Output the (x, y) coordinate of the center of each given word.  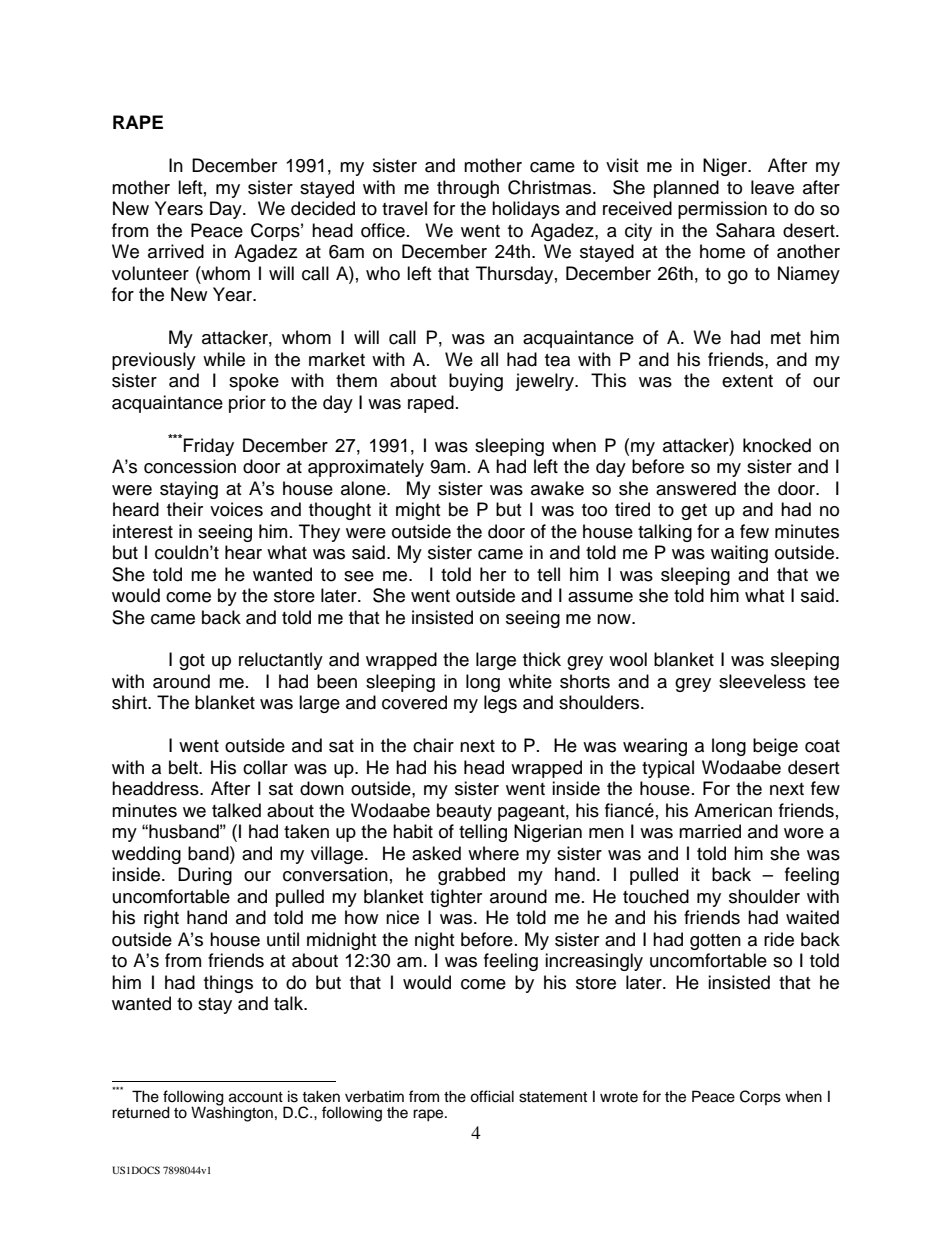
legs (500, 704)
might (418, 511)
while (224, 359)
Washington (232, 1113)
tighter (456, 898)
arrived (176, 251)
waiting (739, 554)
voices (236, 509)
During (205, 876)
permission (722, 210)
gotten (715, 942)
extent (747, 381)
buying (476, 382)
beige (775, 747)
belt (184, 767)
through (468, 189)
